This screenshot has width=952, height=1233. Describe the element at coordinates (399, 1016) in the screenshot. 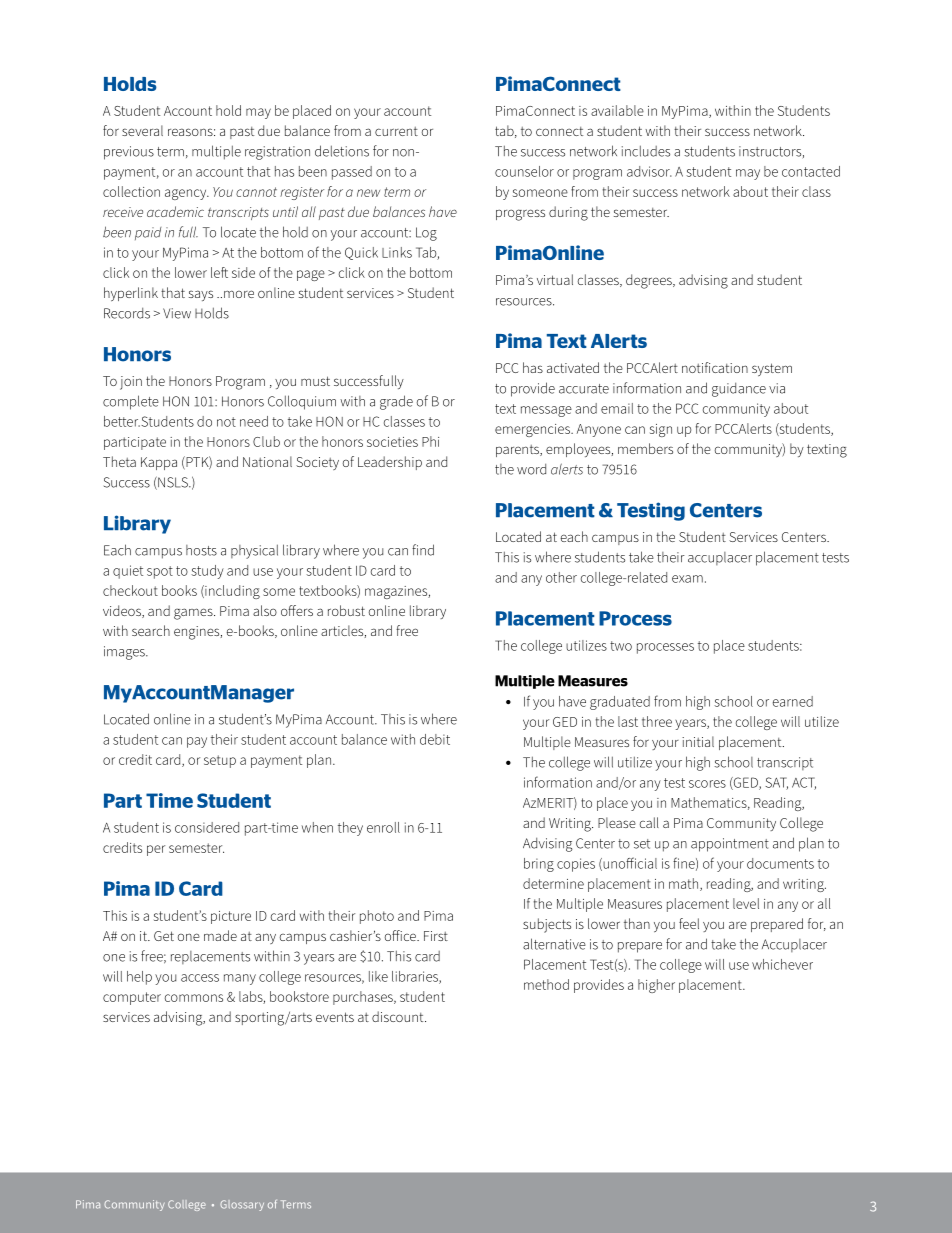

I see `discount` at that location.
